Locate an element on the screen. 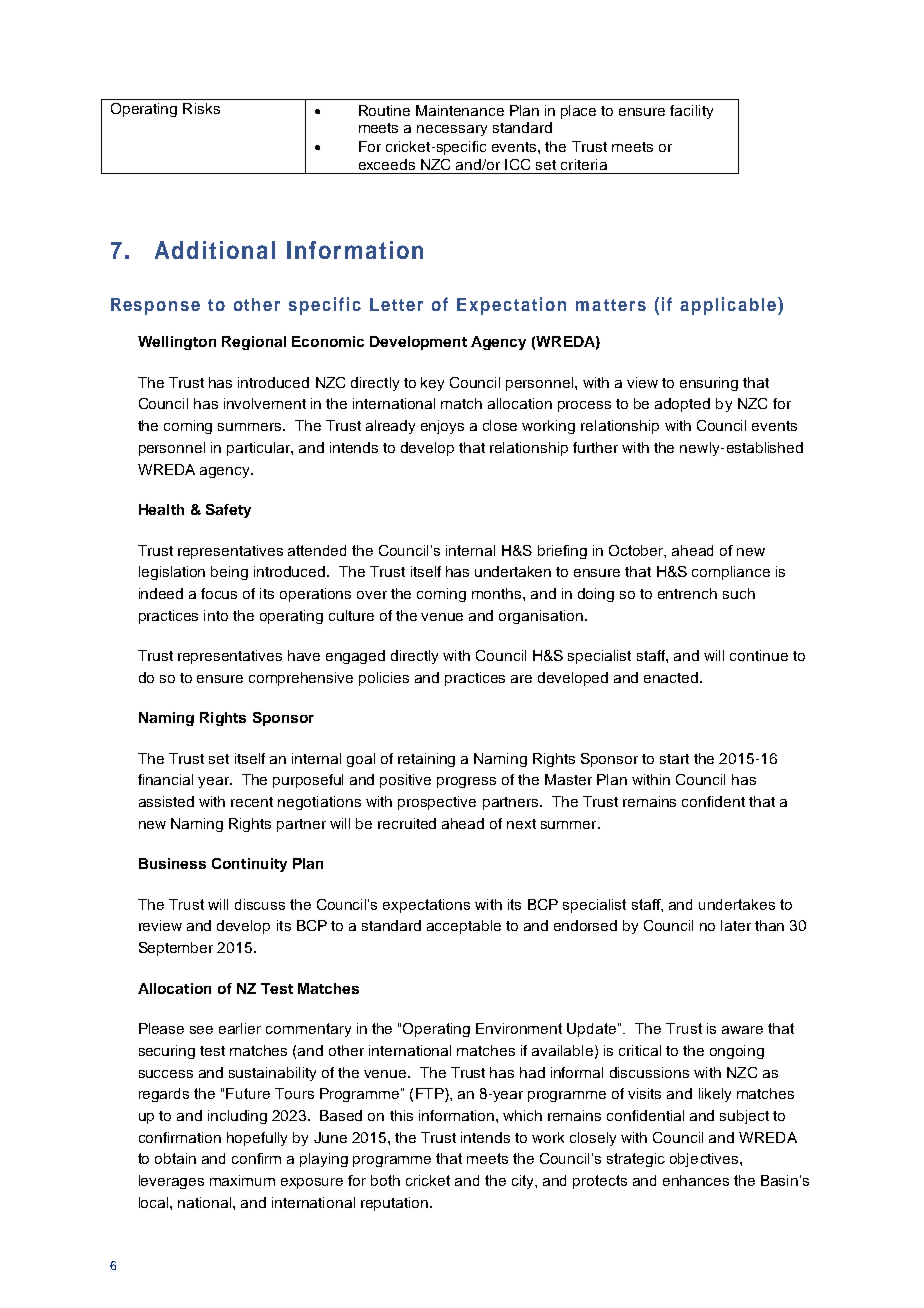  adopted is located at coordinates (682, 405).
